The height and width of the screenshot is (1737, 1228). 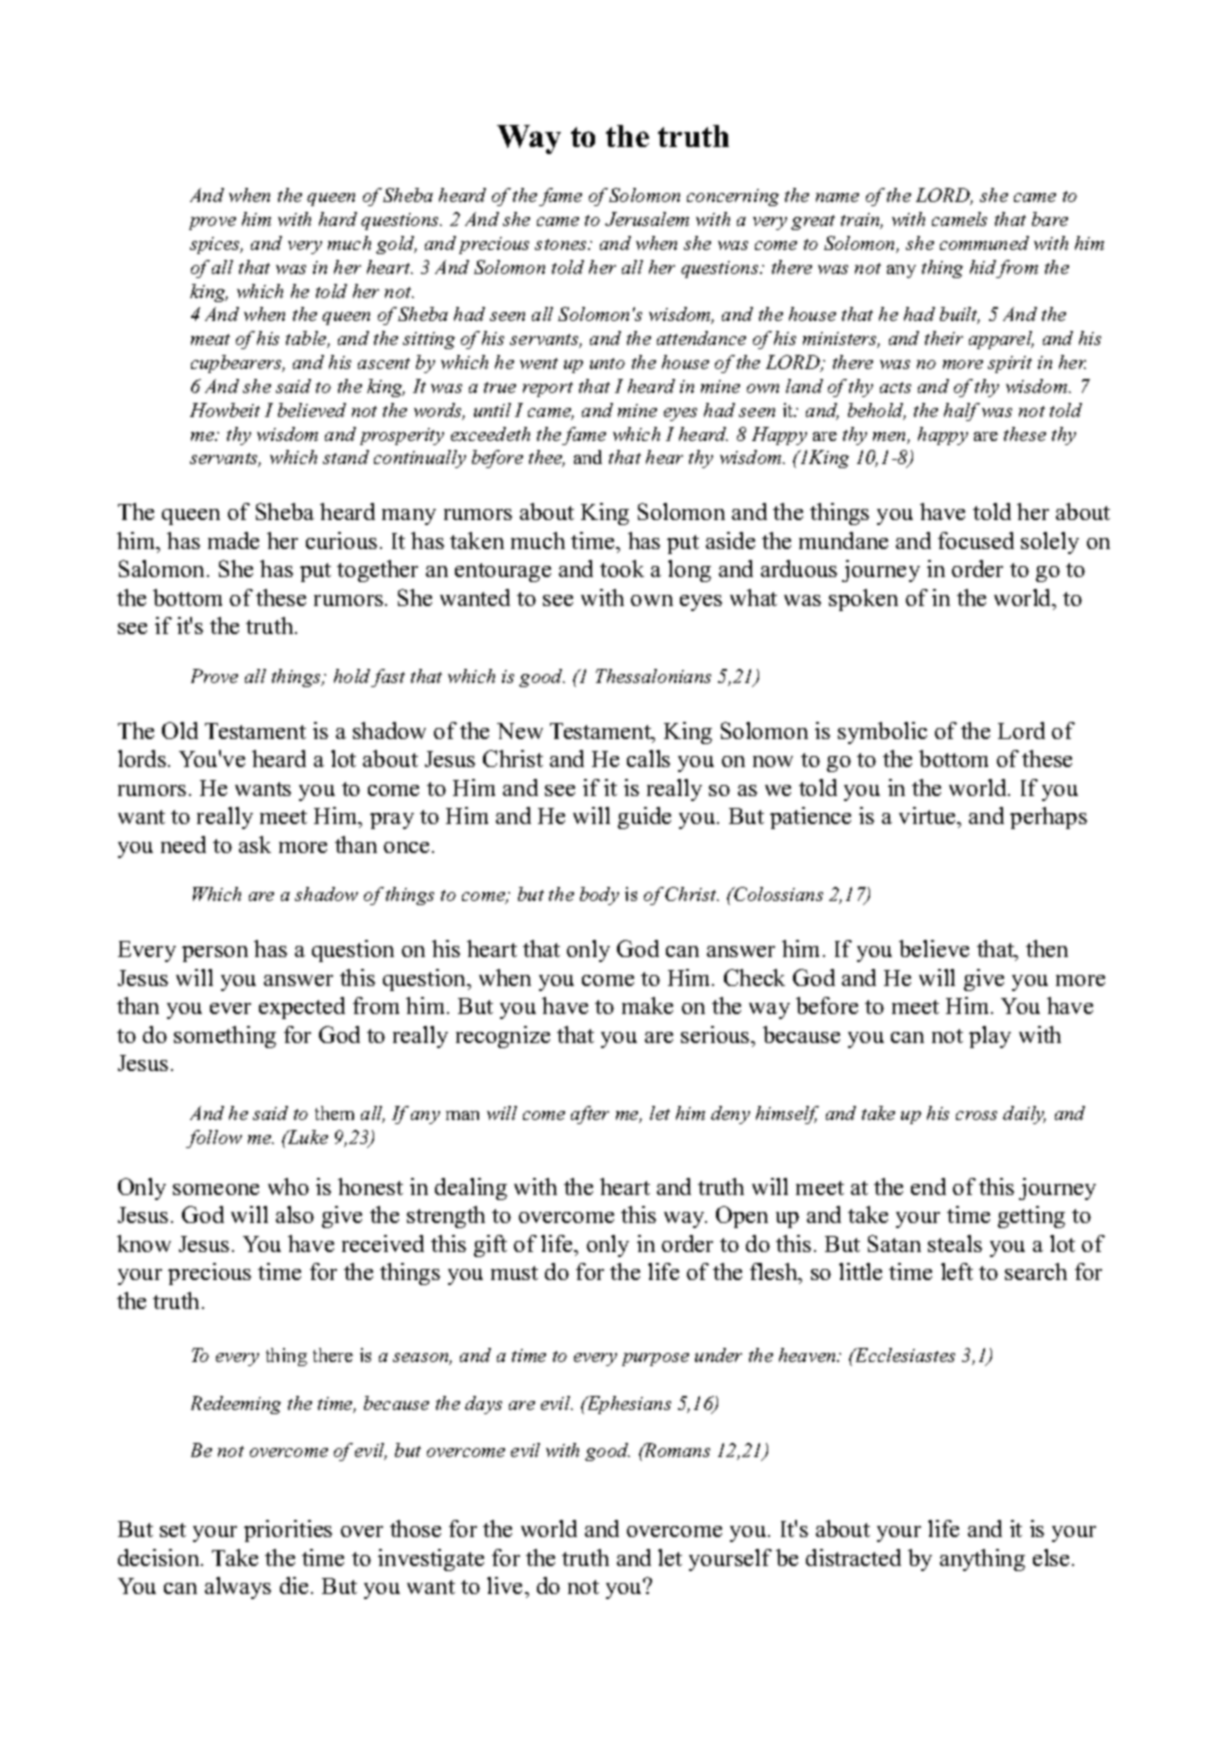 What do you see at coordinates (506, 1585) in the screenshot?
I see `live` at bounding box center [506, 1585].
